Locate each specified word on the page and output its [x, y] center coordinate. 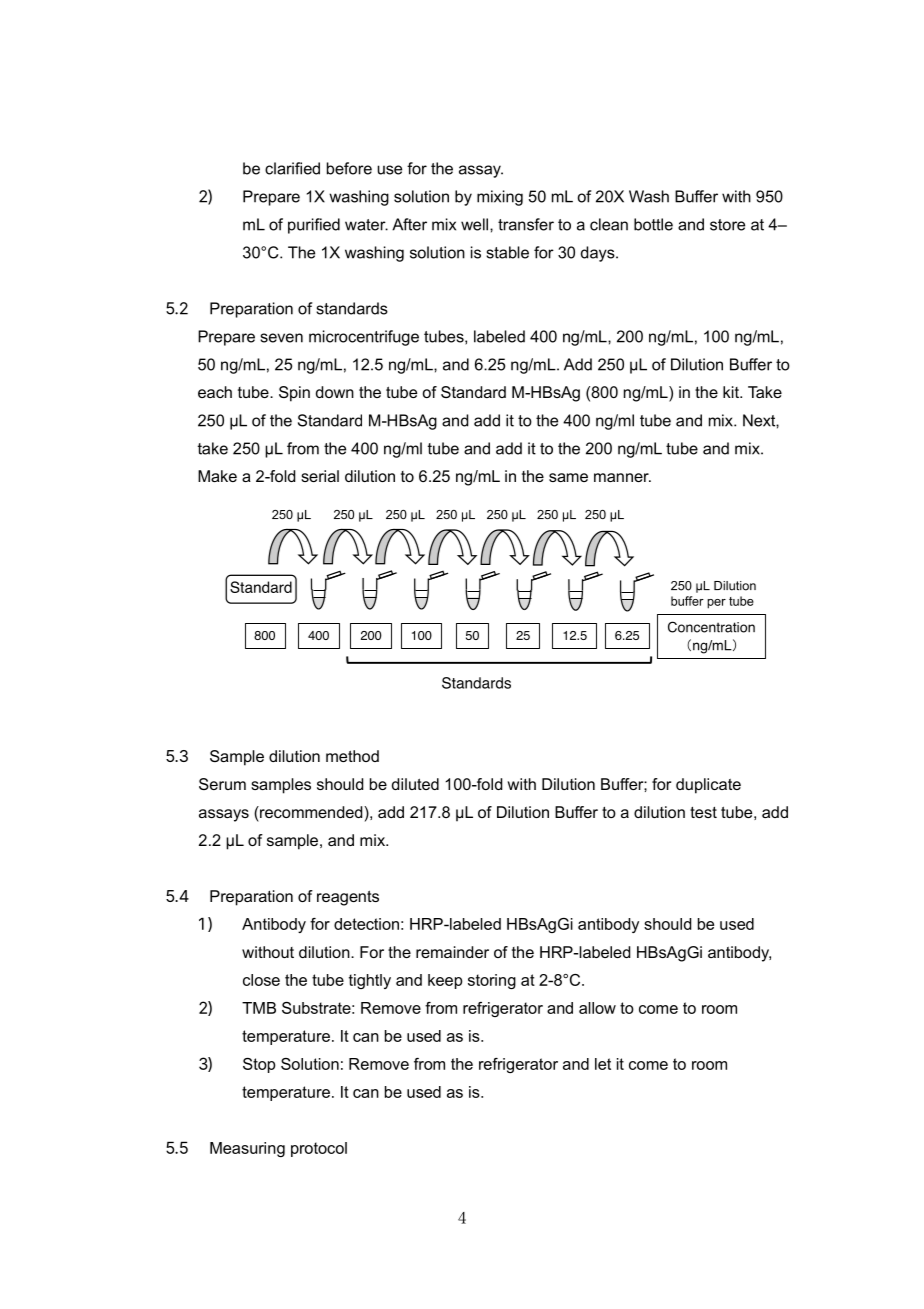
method [352, 756]
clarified [292, 168]
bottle [653, 224]
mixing [500, 198]
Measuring [247, 1149]
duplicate [708, 786]
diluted [415, 784]
